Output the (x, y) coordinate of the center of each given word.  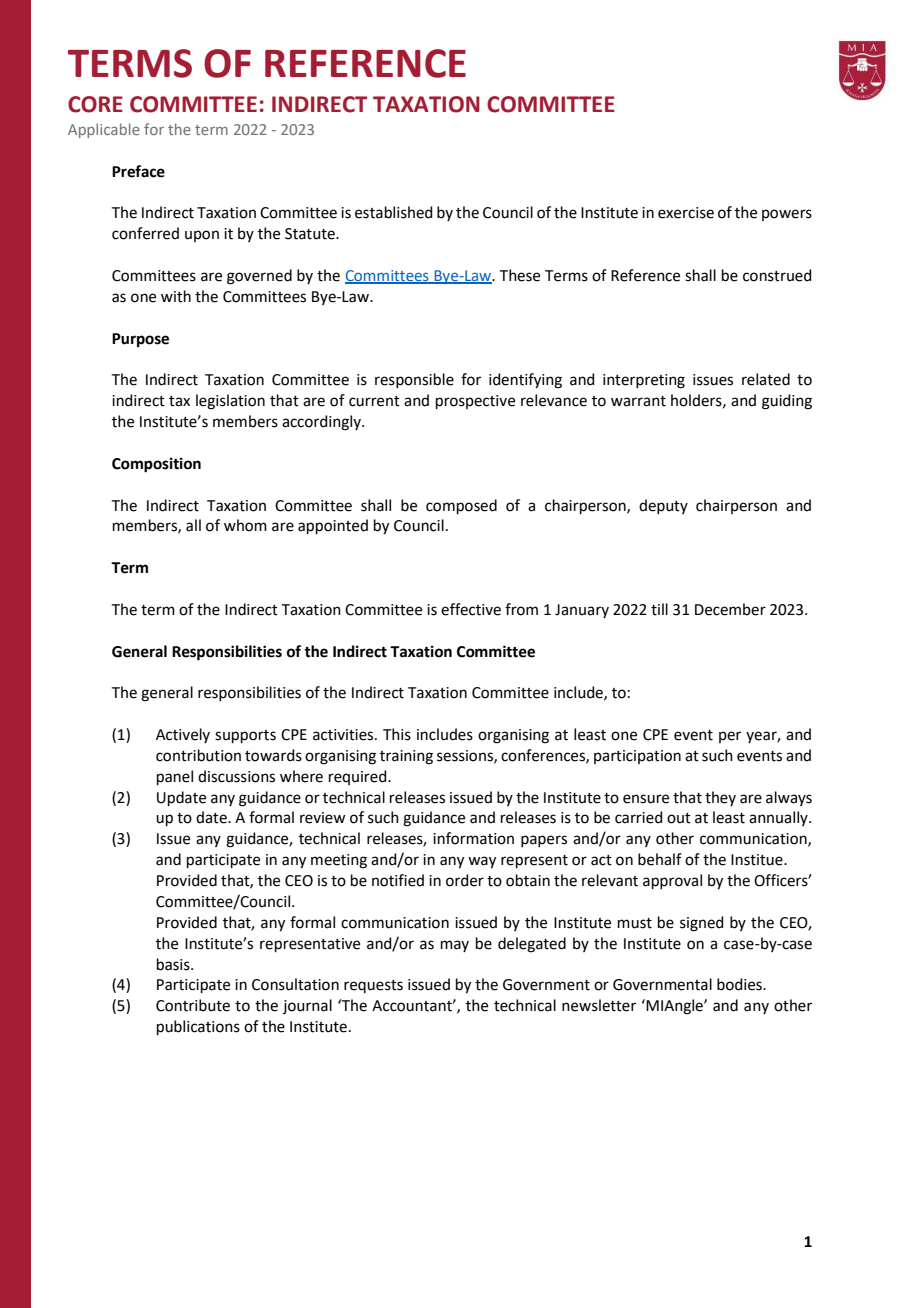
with (176, 296)
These (520, 275)
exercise (686, 213)
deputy (663, 506)
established (394, 212)
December (730, 609)
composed (461, 506)
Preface (138, 171)
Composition (156, 465)
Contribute (193, 1005)
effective (471, 609)
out (679, 818)
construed (777, 275)
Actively (183, 735)
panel (175, 777)
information (473, 838)
